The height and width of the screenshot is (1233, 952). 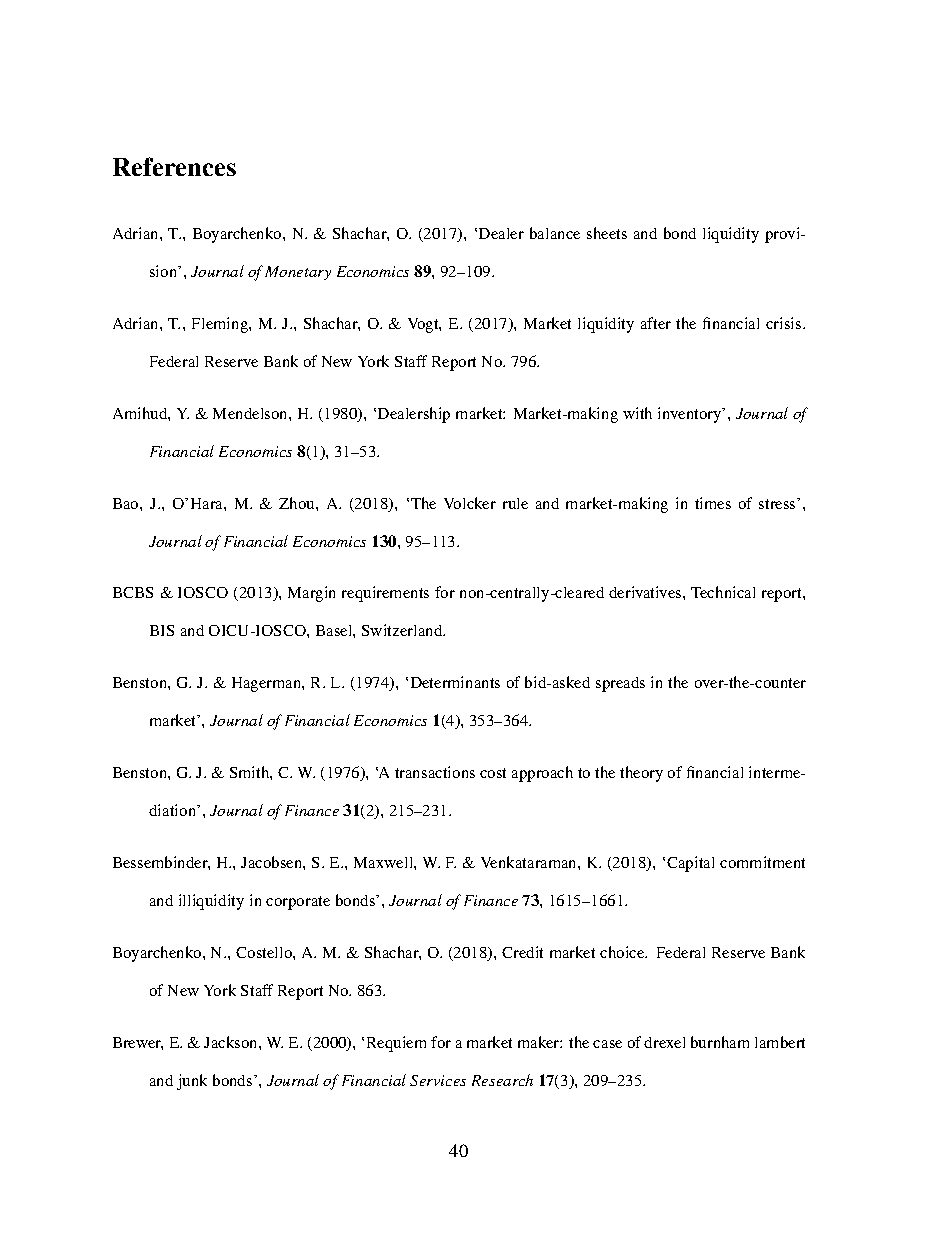 I want to click on Jackson, so click(x=232, y=1042).
